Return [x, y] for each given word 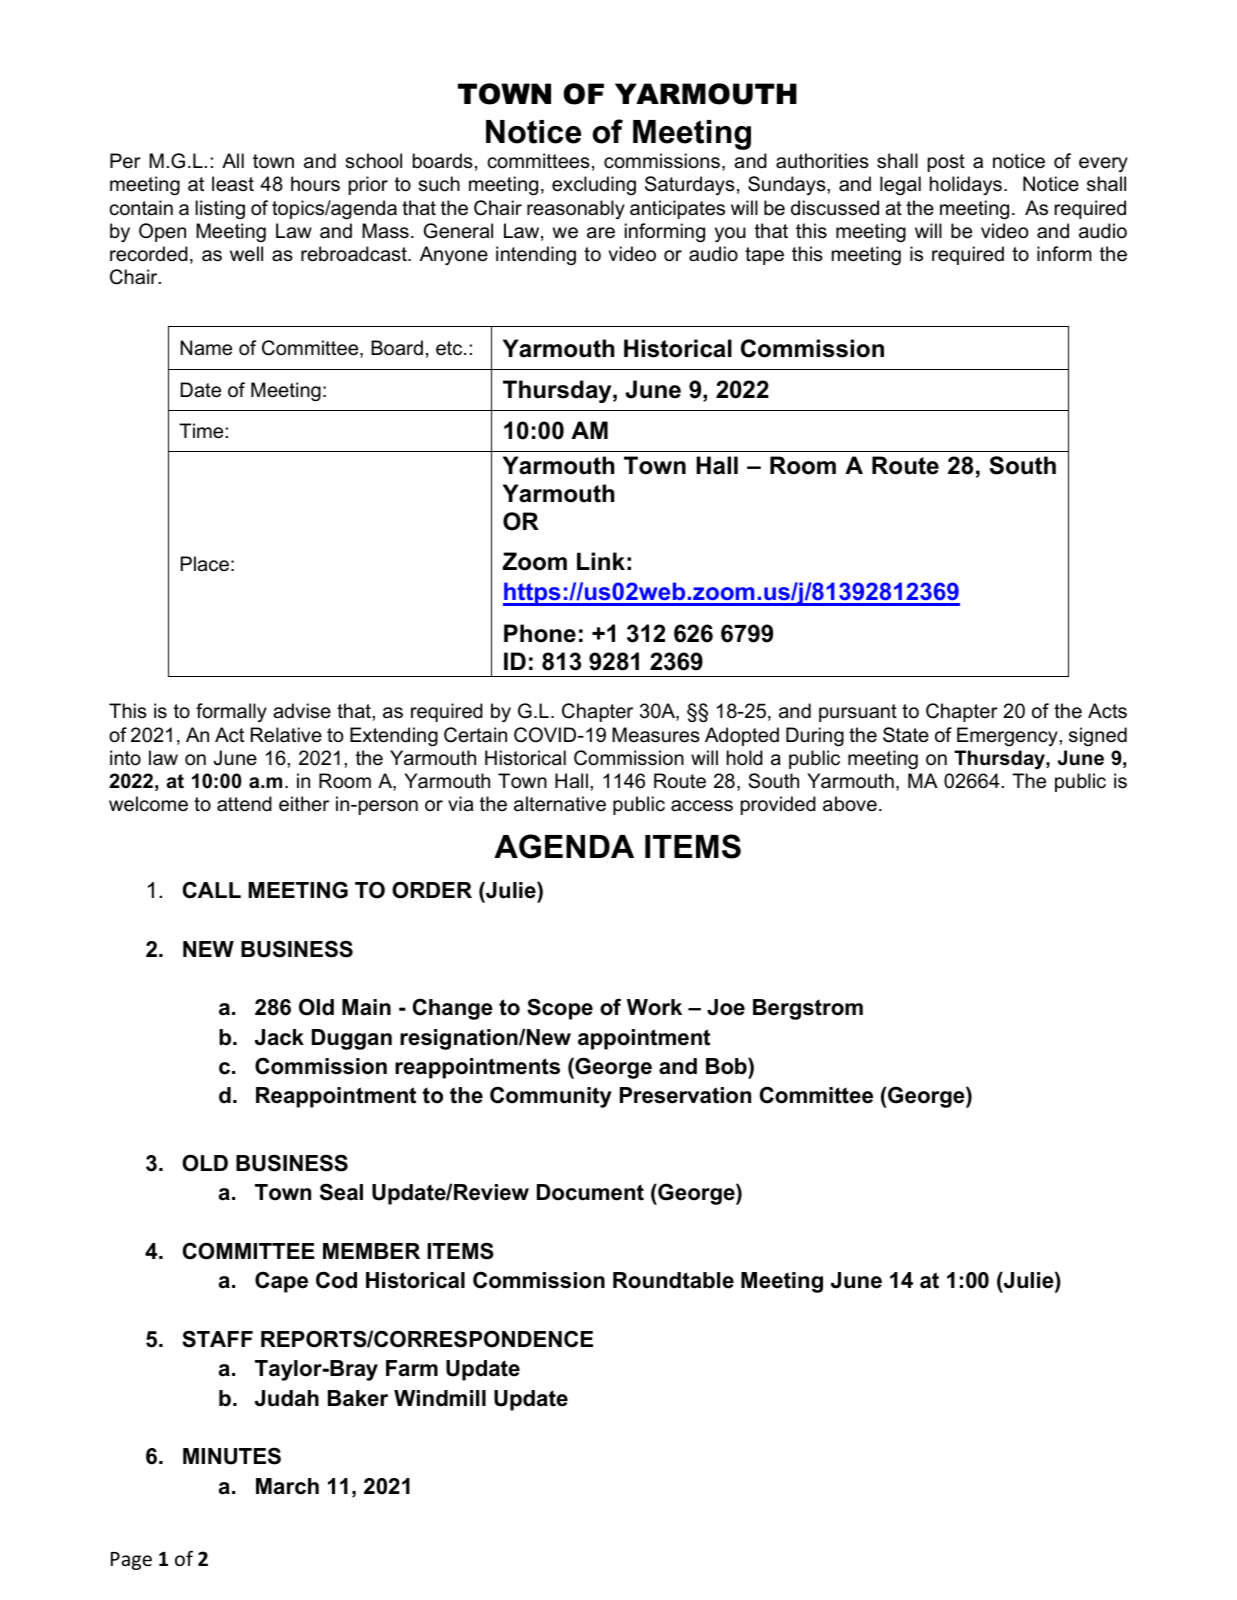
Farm [412, 1368]
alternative [560, 804]
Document [590, 1192]
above [850, 804]
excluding [594, 186]
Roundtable [673, 1280]
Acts [1107, 711]
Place [205, 564]
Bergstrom [808, 1009]
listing [220, 210]
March [287, 1486]
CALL [212, 890]
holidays [966, 185]
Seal [341, 1192]
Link [601, 561]
